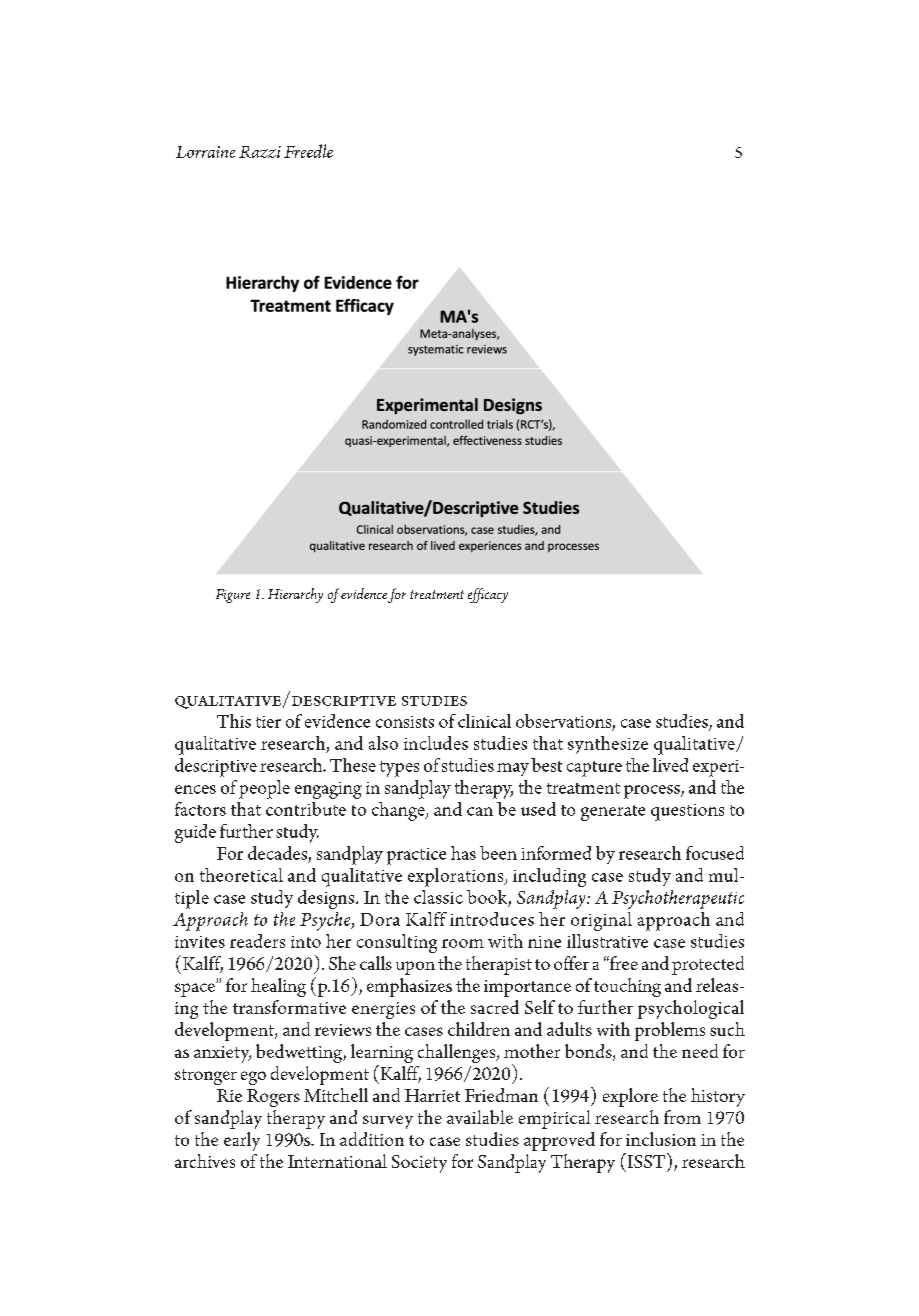 The image size is (919, 1316). I want to click on tier, so click(268, 722).
